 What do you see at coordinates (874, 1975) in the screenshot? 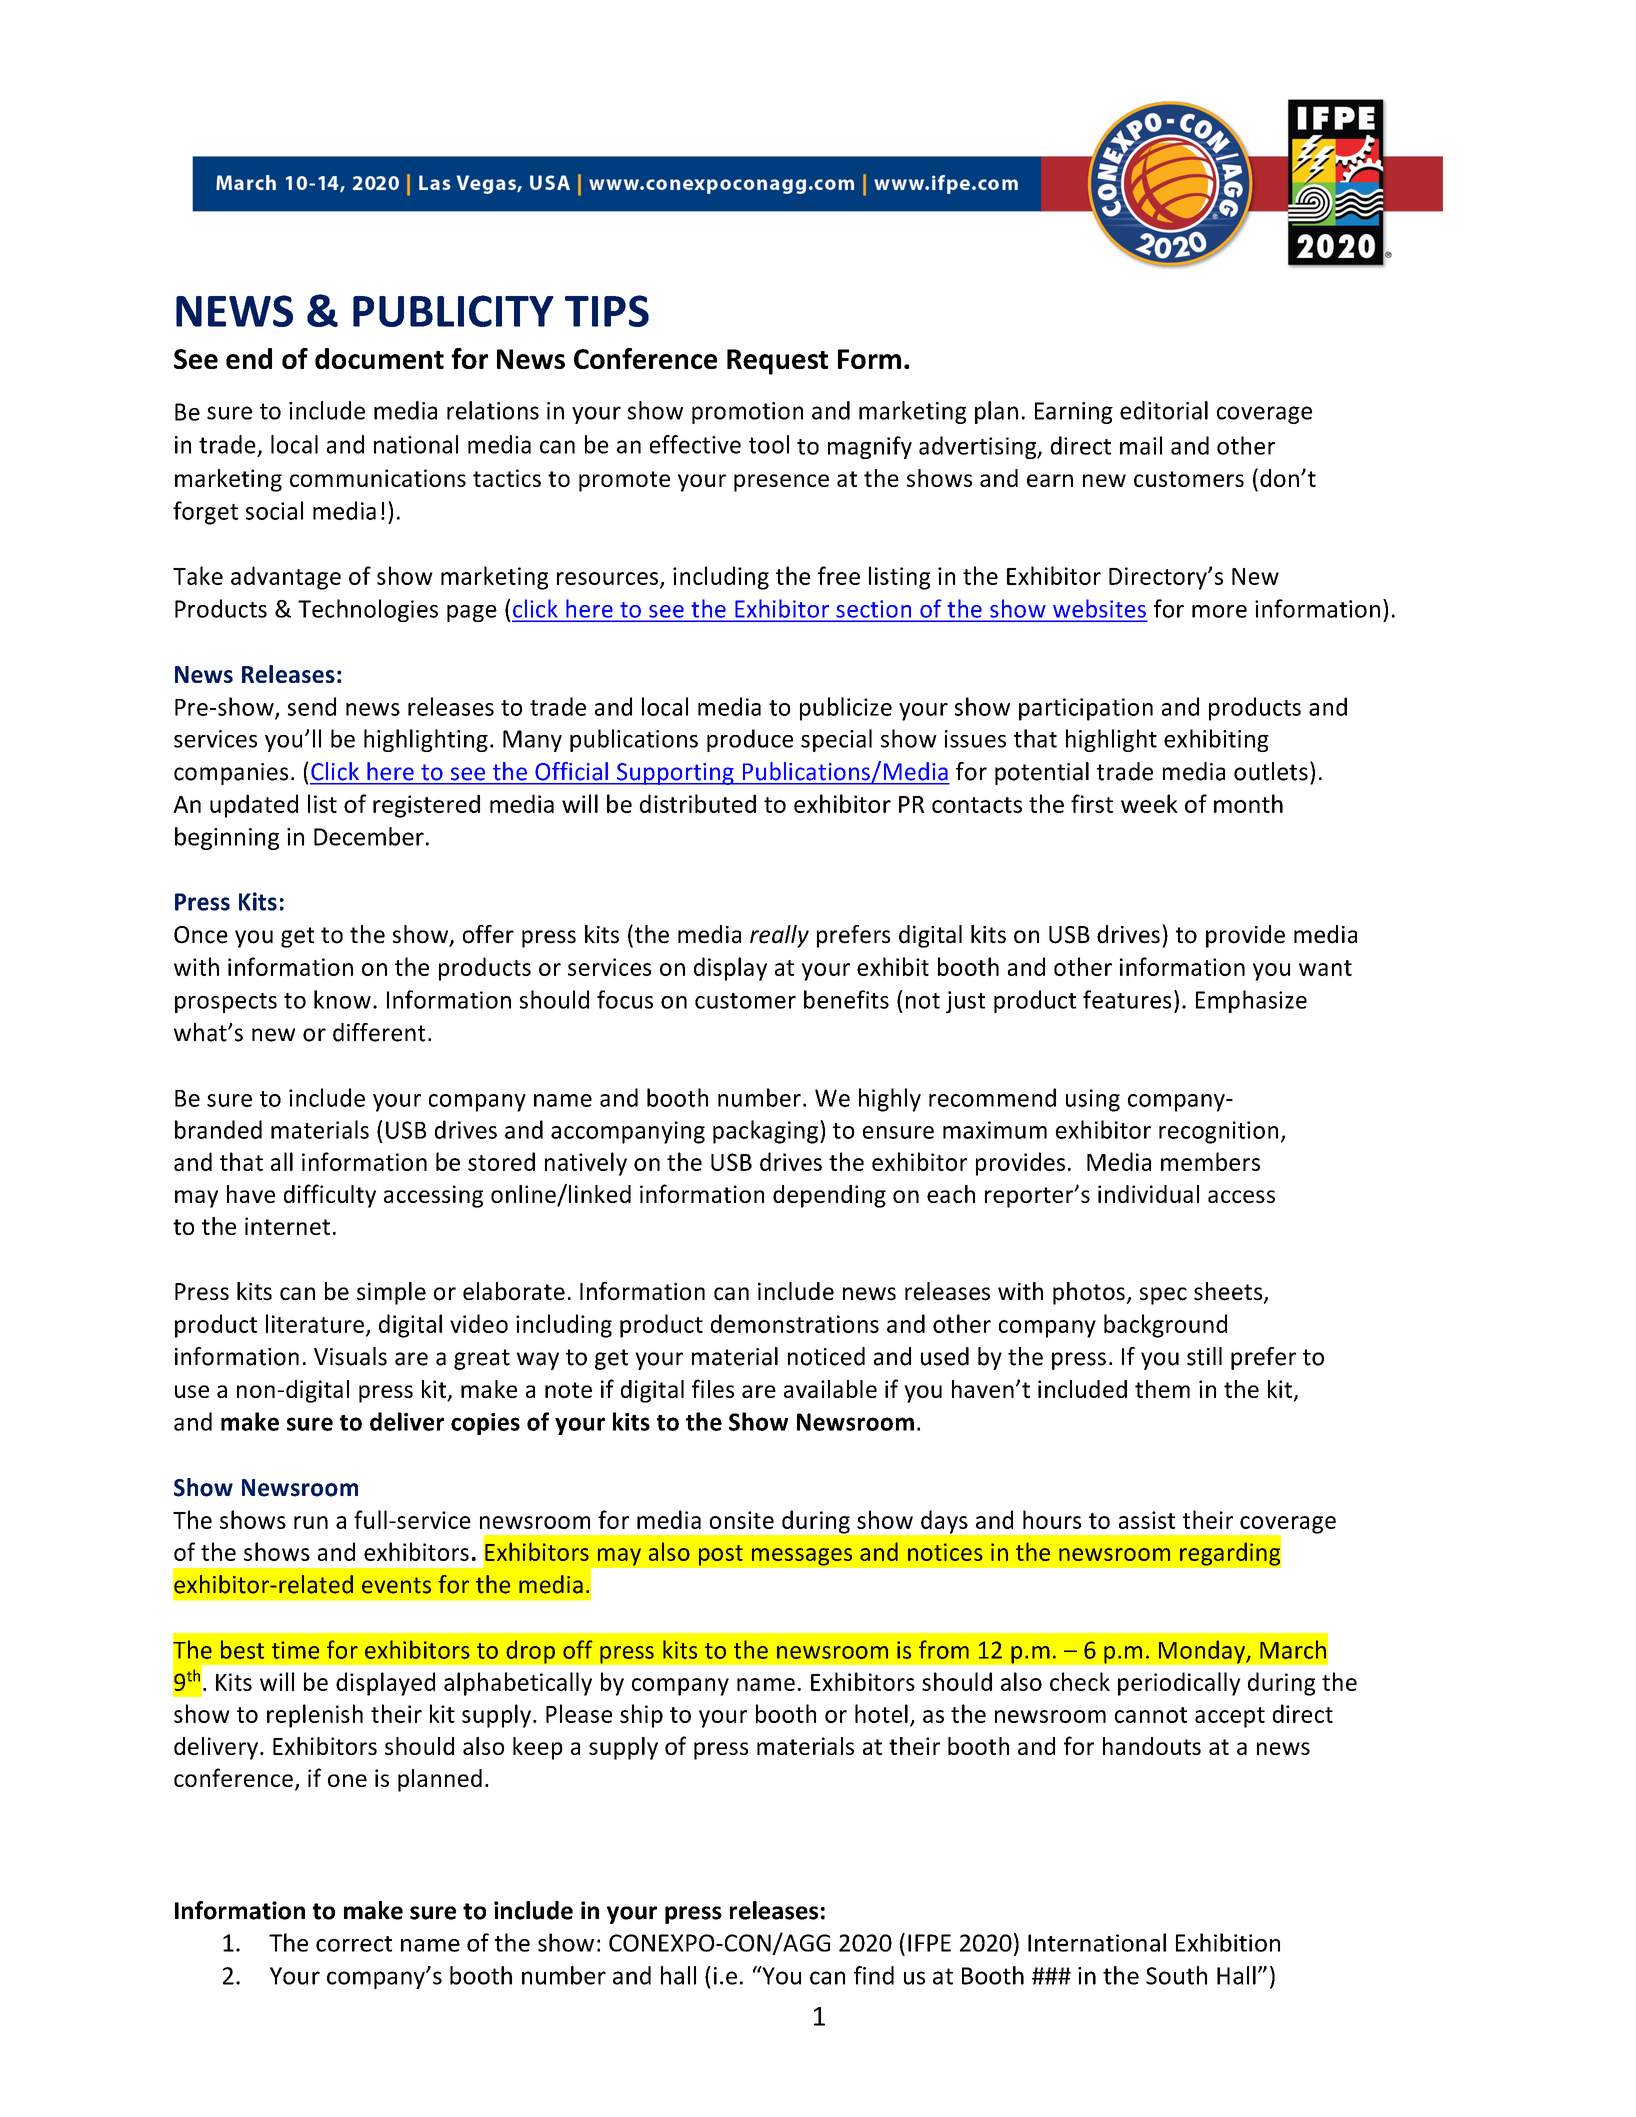
I see `find` at bounding box center [874, 1975].
